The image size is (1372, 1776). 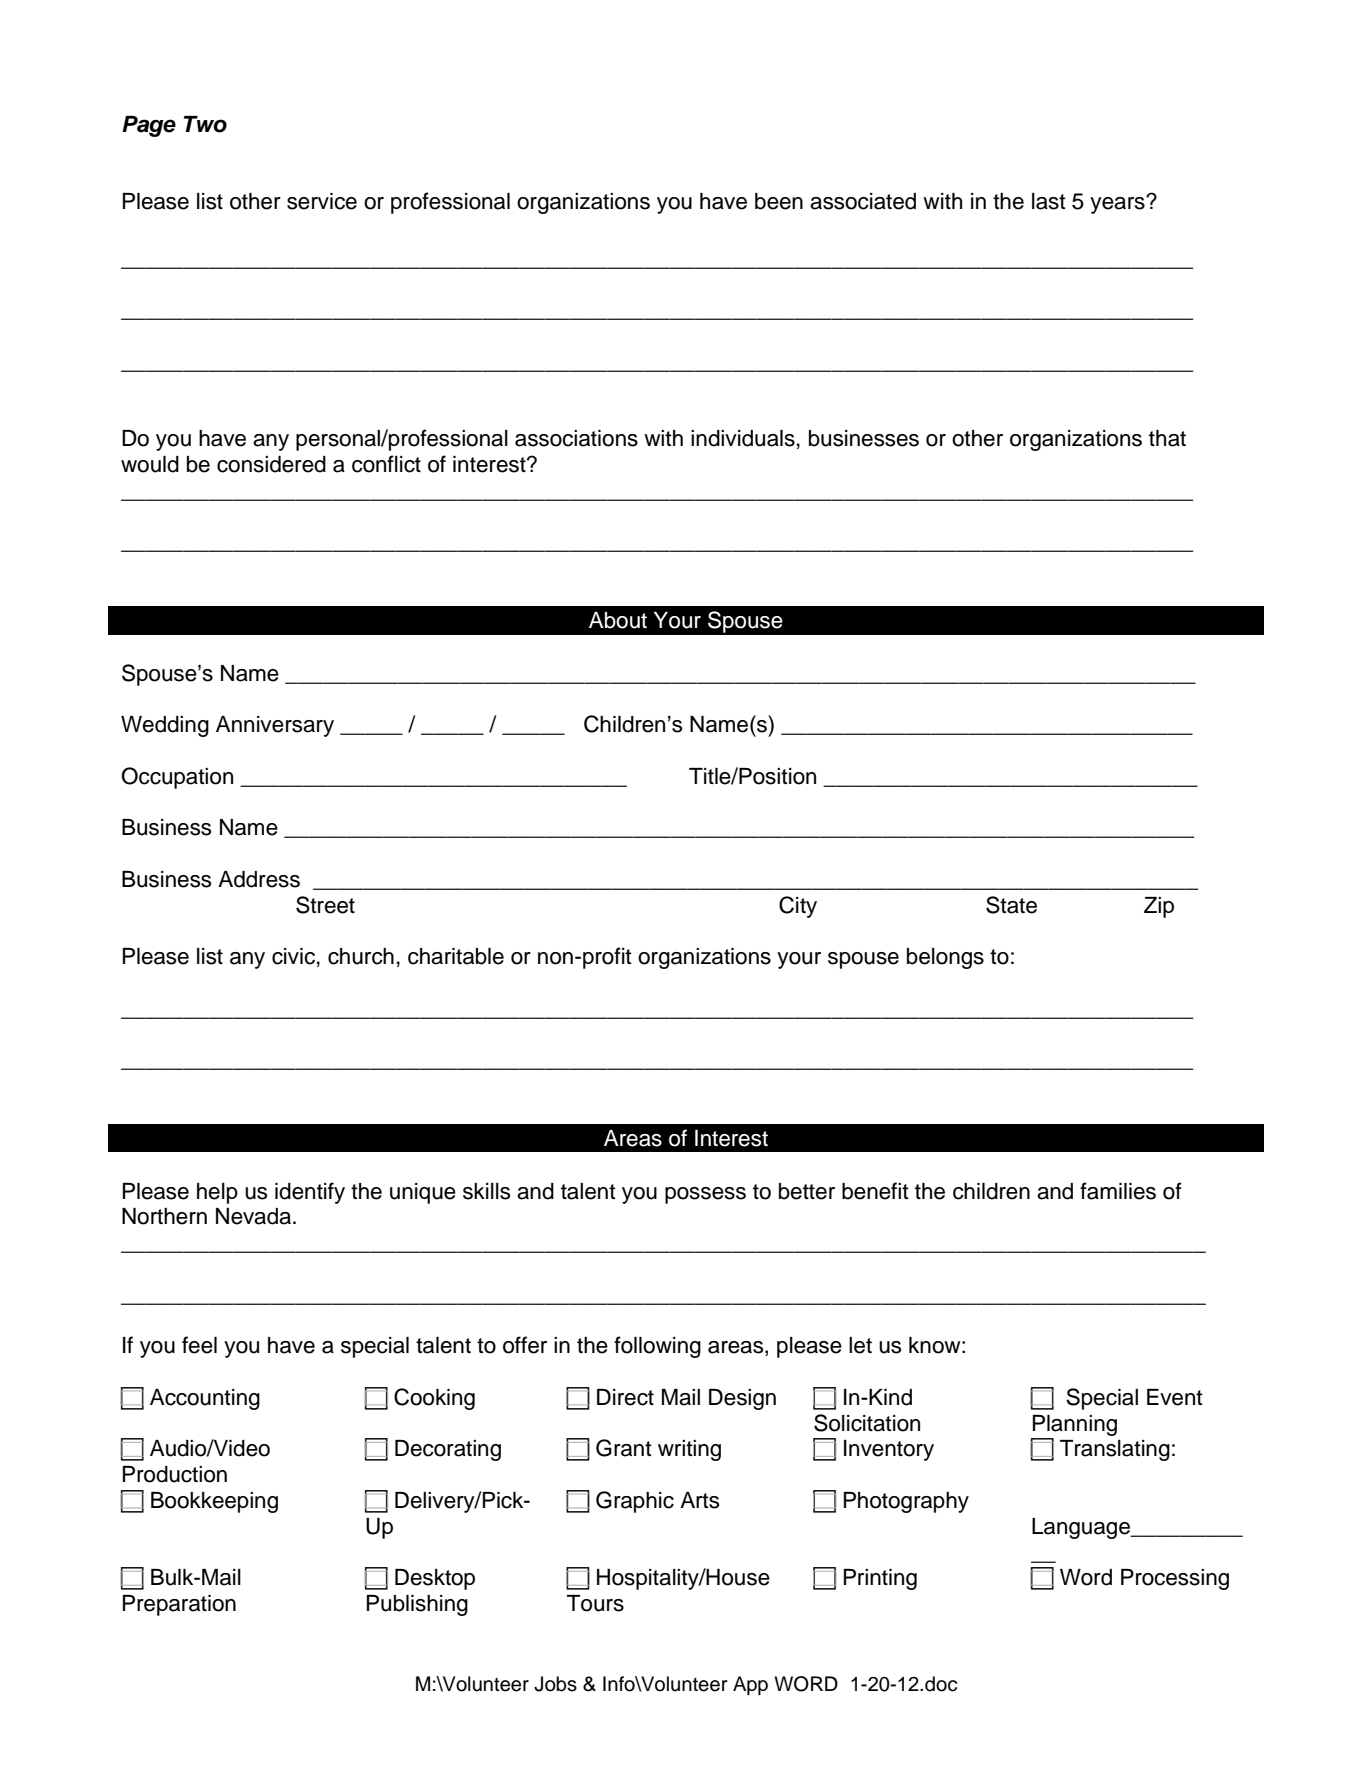 What do you see at coordinates (1118, 1191) in the screenshot?
I see `families` at bounding box center [1118, 1191].
